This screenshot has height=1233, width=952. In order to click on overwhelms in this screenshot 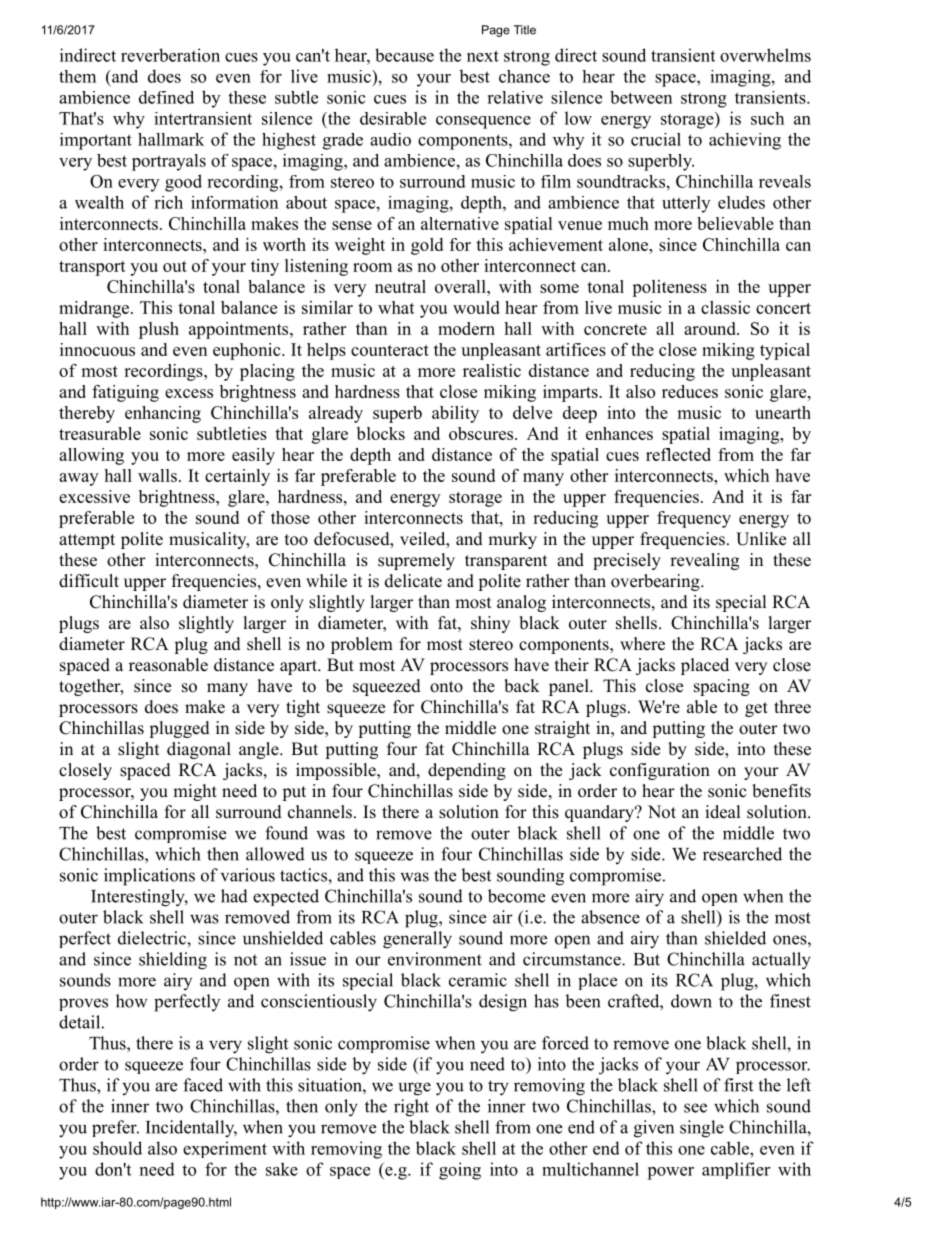, I will do `click(765, 55)`.
